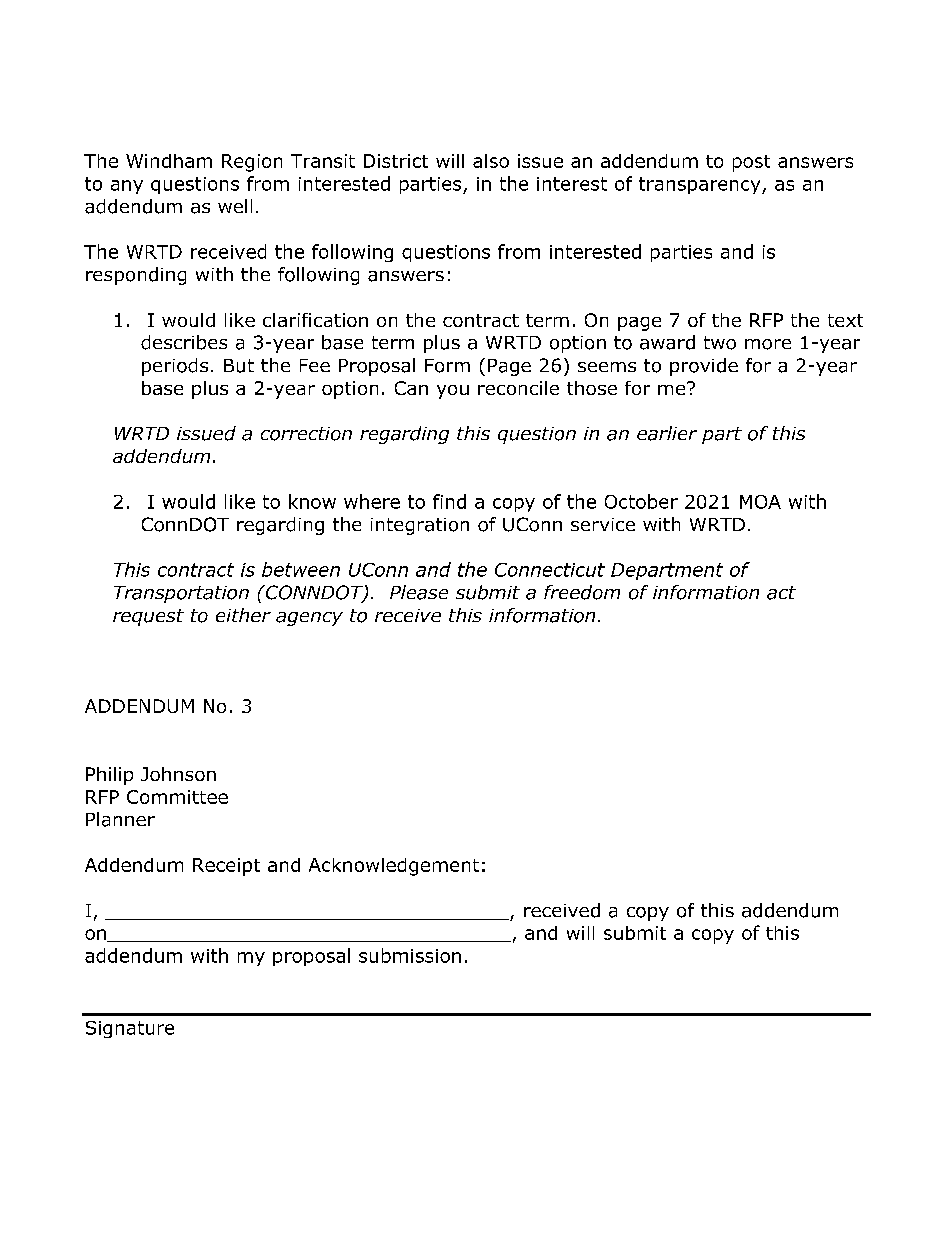 The image size is (952, 1233). I want to click on you, so click(453, 392).
